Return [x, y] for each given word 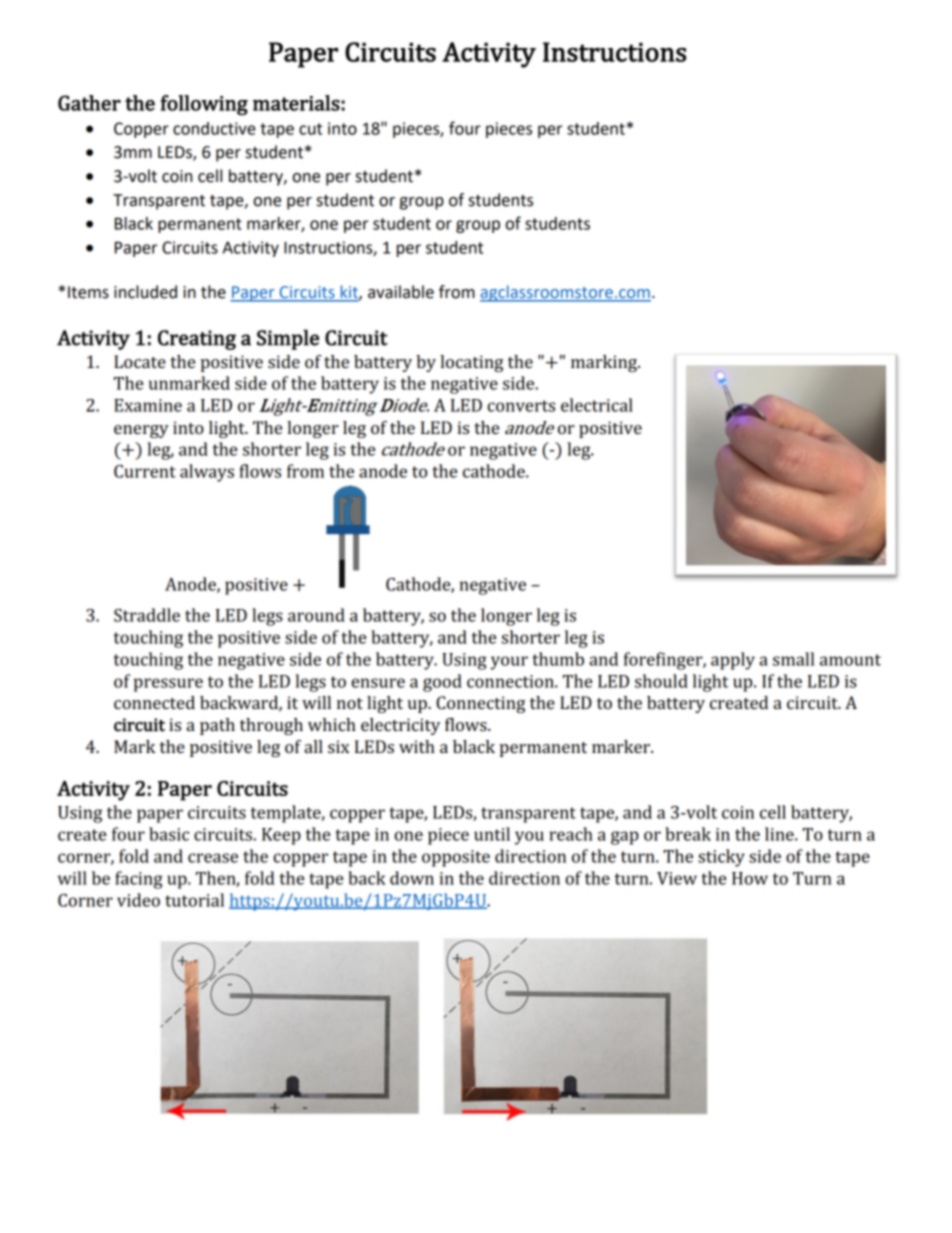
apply [733, 661]
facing [139, 880]
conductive [214, 128]
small [793, 659]
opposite [456, 858]
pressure [168, 685]
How [750, 878]
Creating [197, 340]
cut [310, 129]
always [207, 473]
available [401, 292]
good [442, 683]
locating [471, 363]
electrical [597, 405]
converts [521, 406]
